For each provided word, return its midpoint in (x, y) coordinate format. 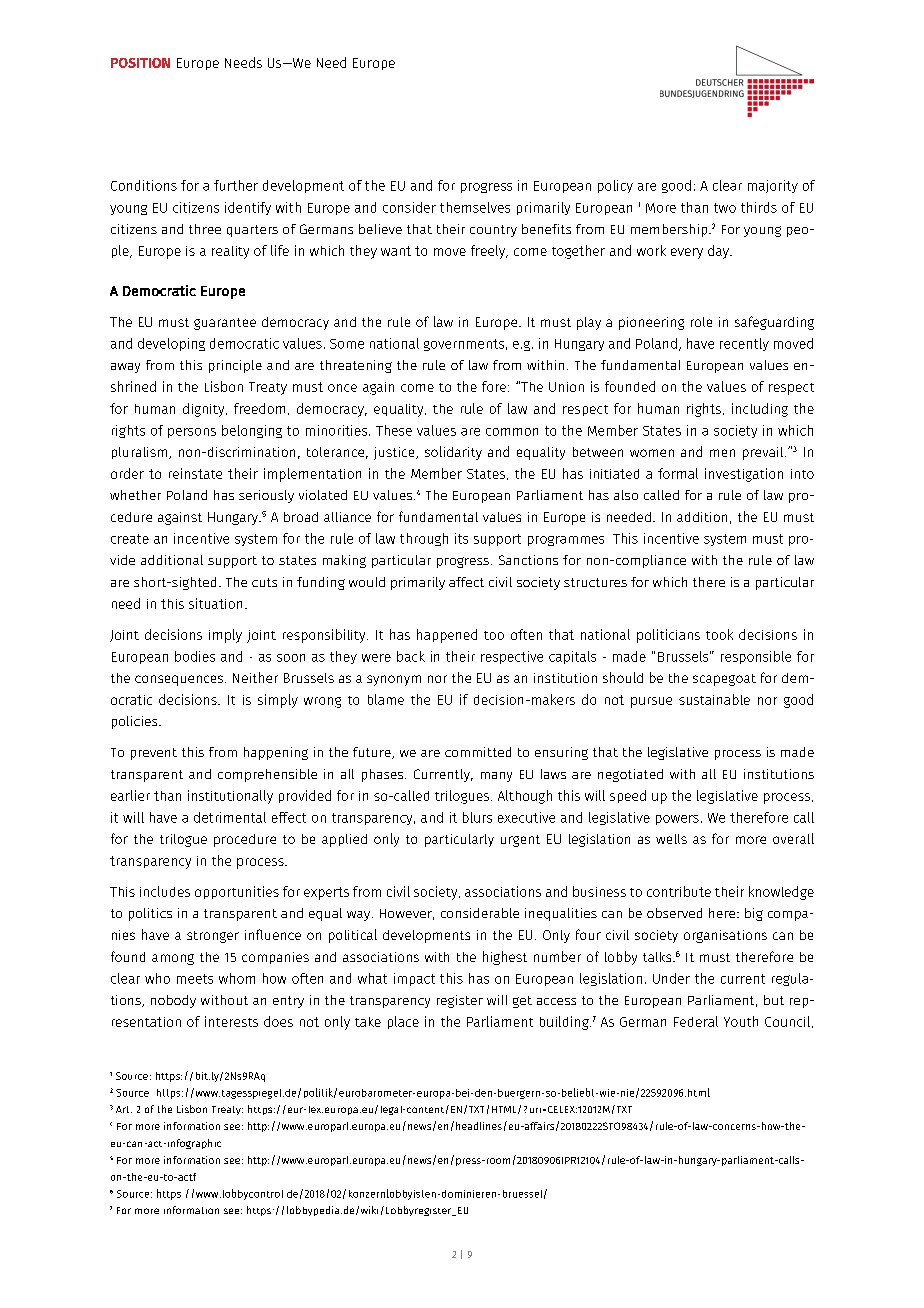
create (130, 539)
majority (773, 186)
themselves (475, 207)
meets (195, 979)
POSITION (140, 63)
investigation (744, 475)
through (424, 539)
